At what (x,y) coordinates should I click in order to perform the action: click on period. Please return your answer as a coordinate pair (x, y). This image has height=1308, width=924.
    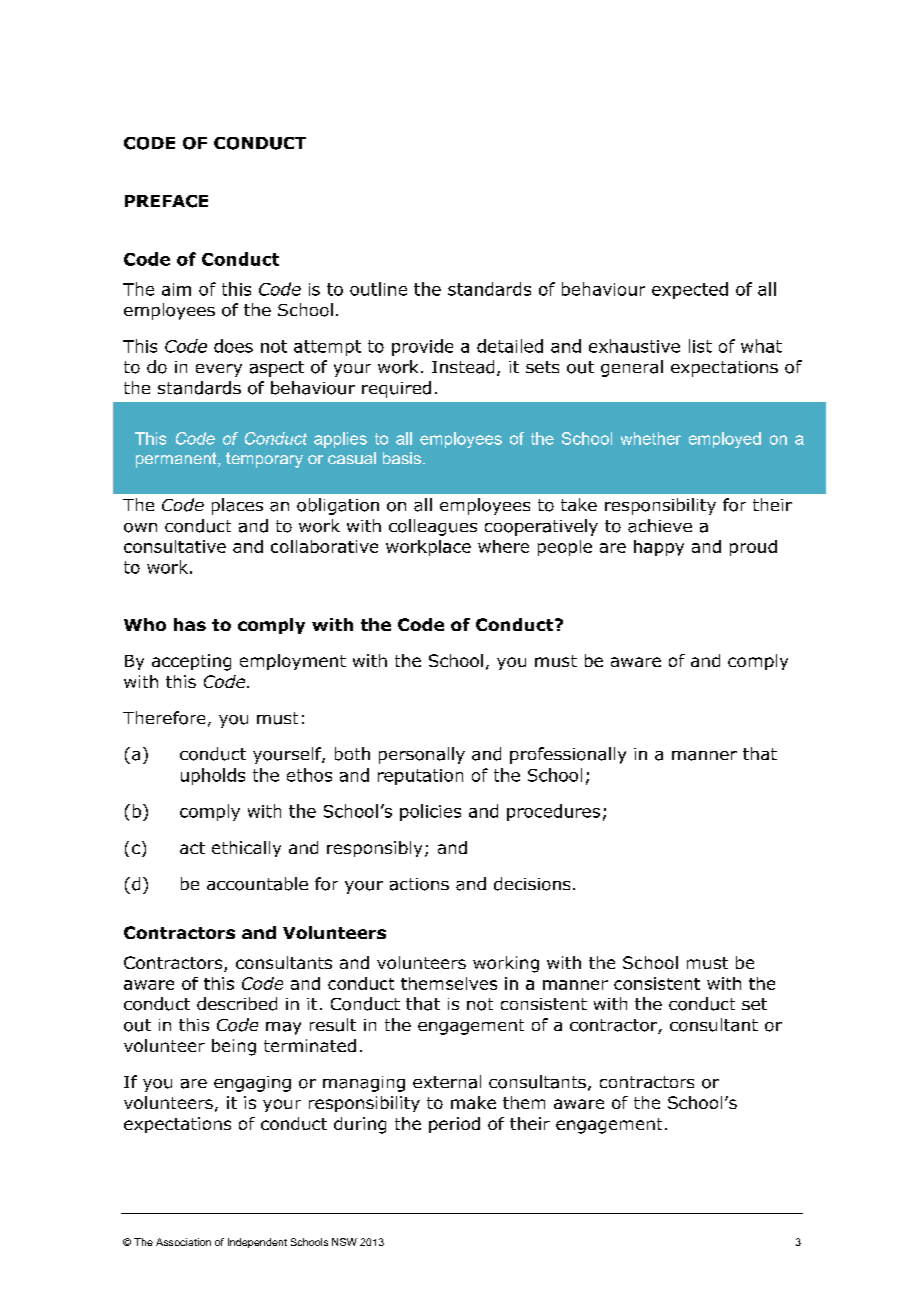
    Looking at the image, I should click on (454, 1125).
